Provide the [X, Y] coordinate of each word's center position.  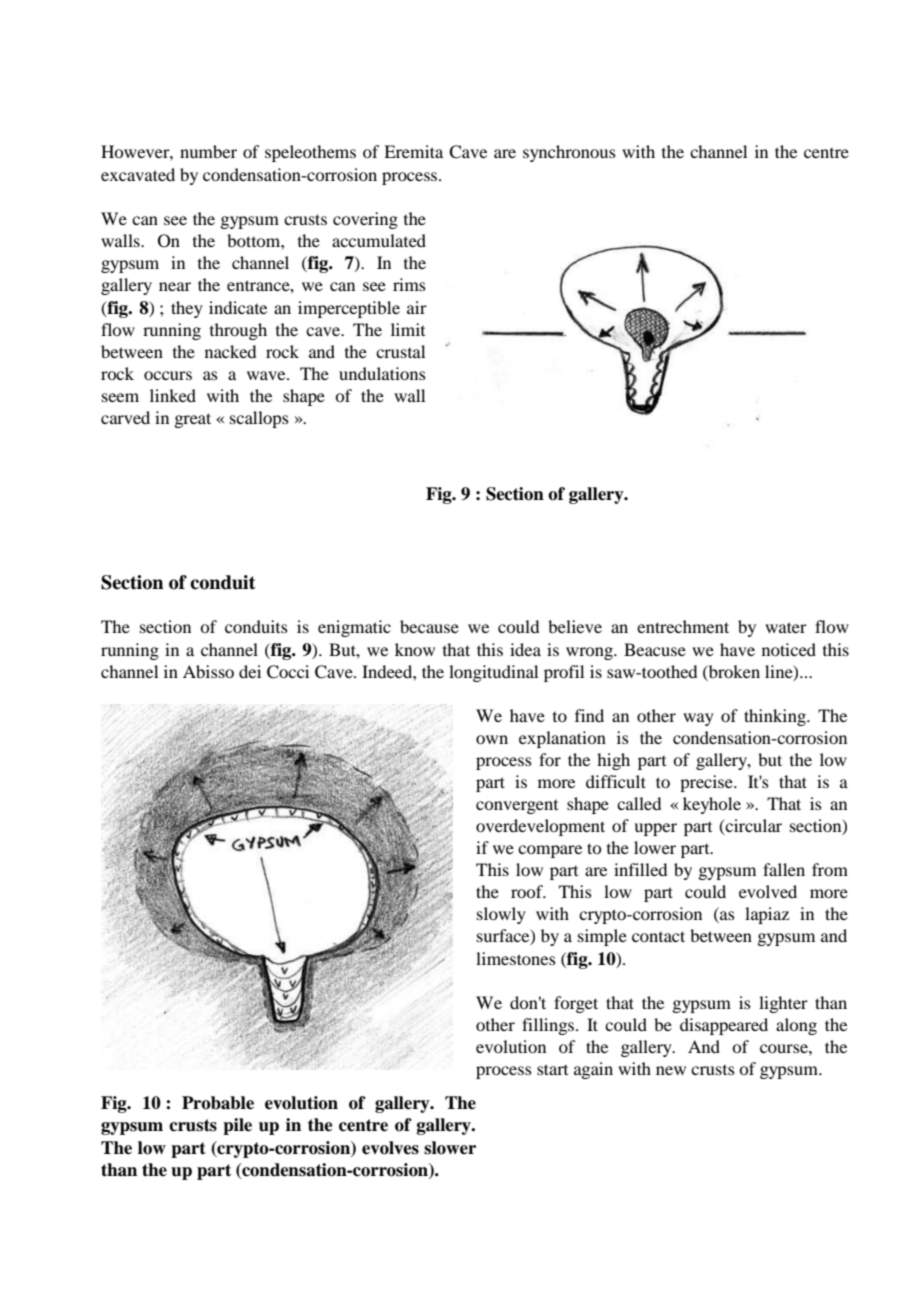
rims [409, 284]
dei [250, 671]
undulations [382, 373]
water [786, 627]
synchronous [569, 153]
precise [707, 783]
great [192, 420]
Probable [218, 1103]
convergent [517, 807]
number [208, 151]
